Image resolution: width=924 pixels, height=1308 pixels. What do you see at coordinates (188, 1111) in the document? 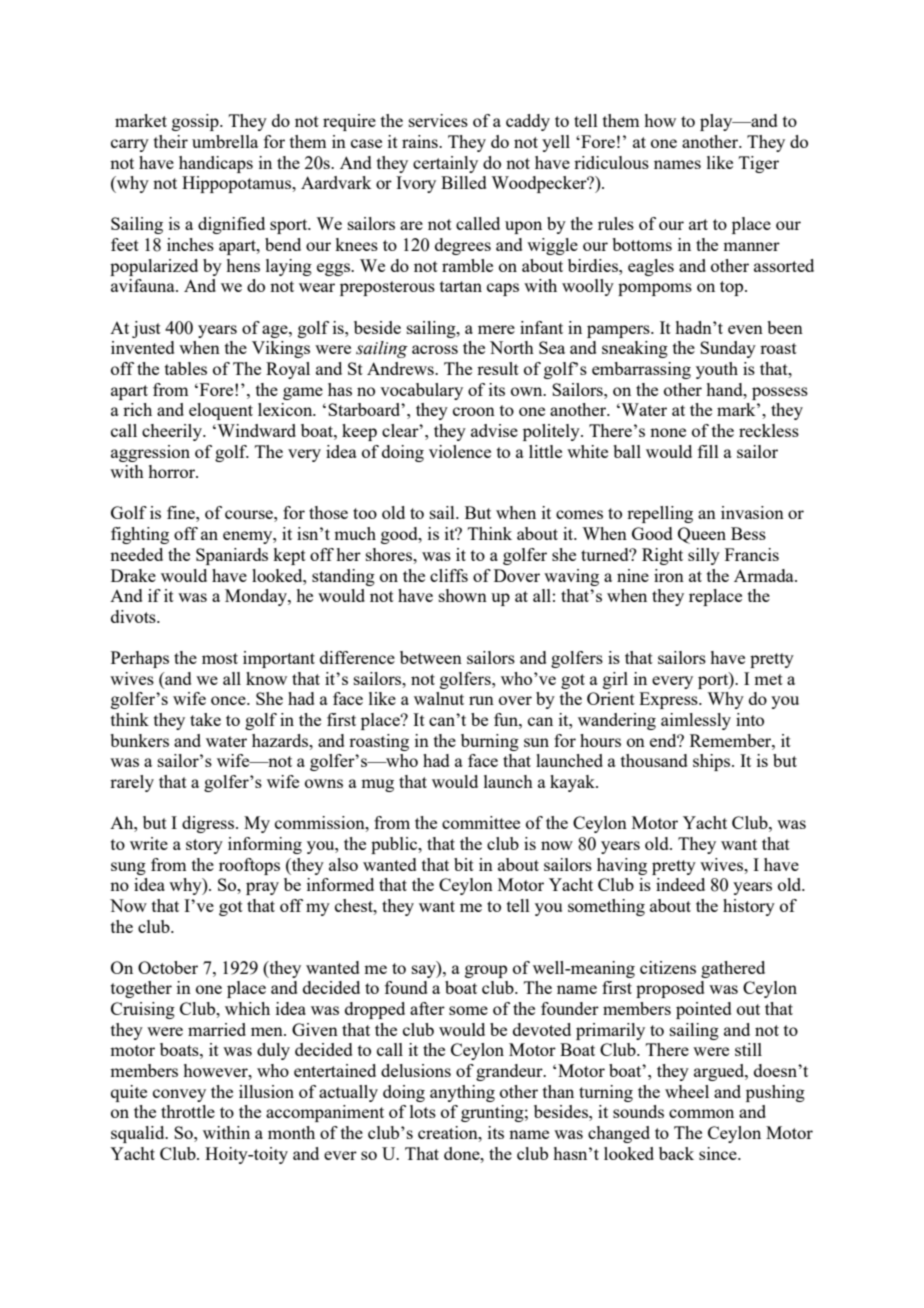
I see `throttle` at bounding box center [188, 1111].
